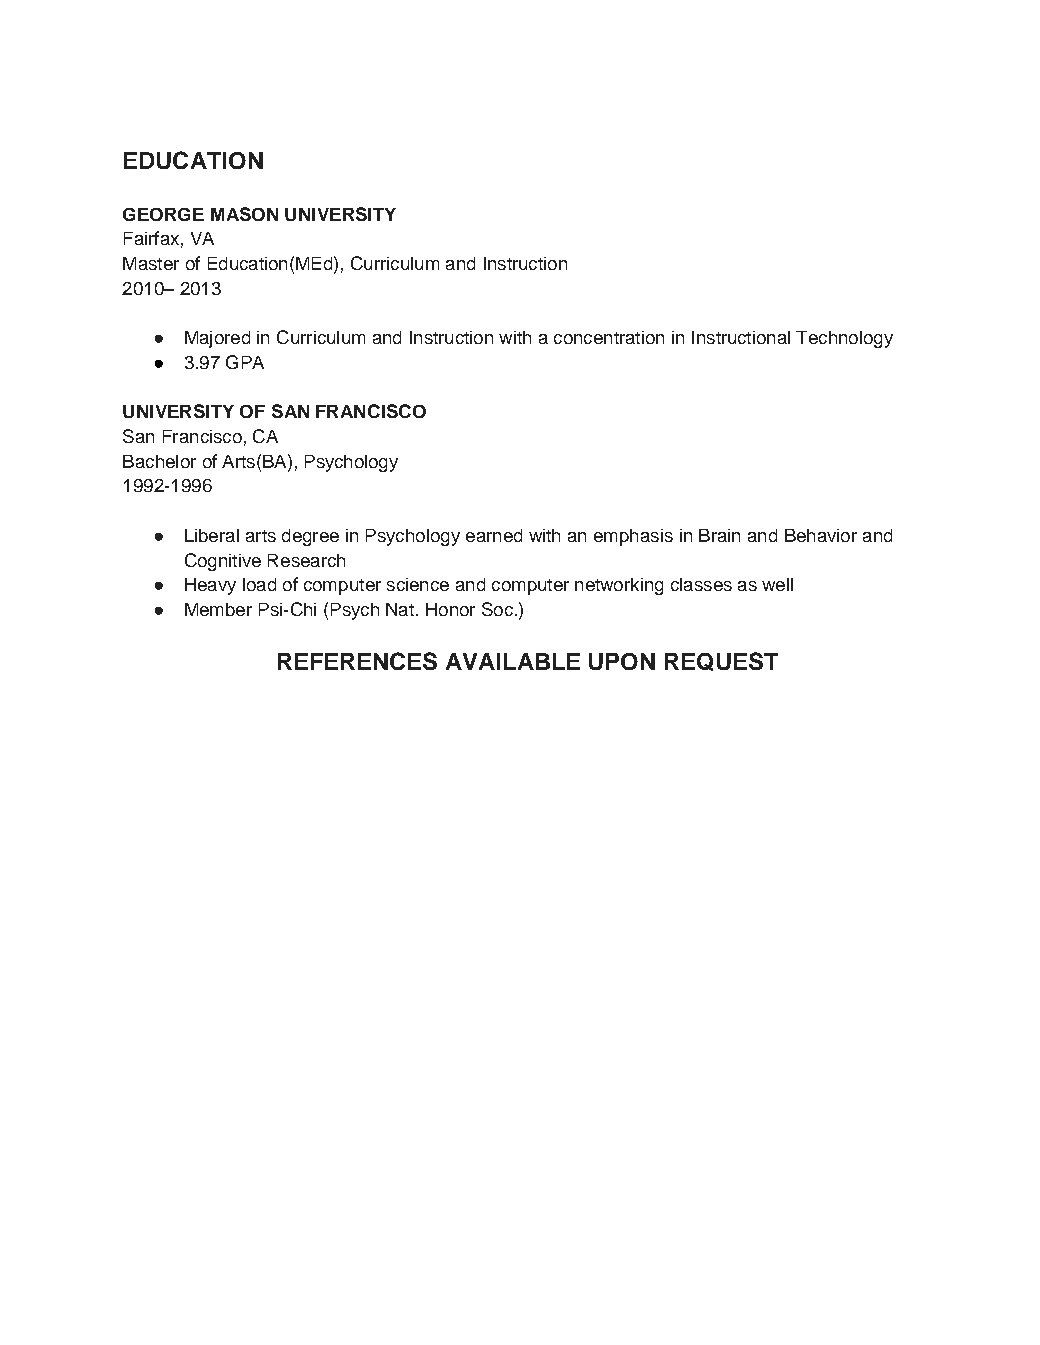  I want to click on MASON, so click(244, 214).
